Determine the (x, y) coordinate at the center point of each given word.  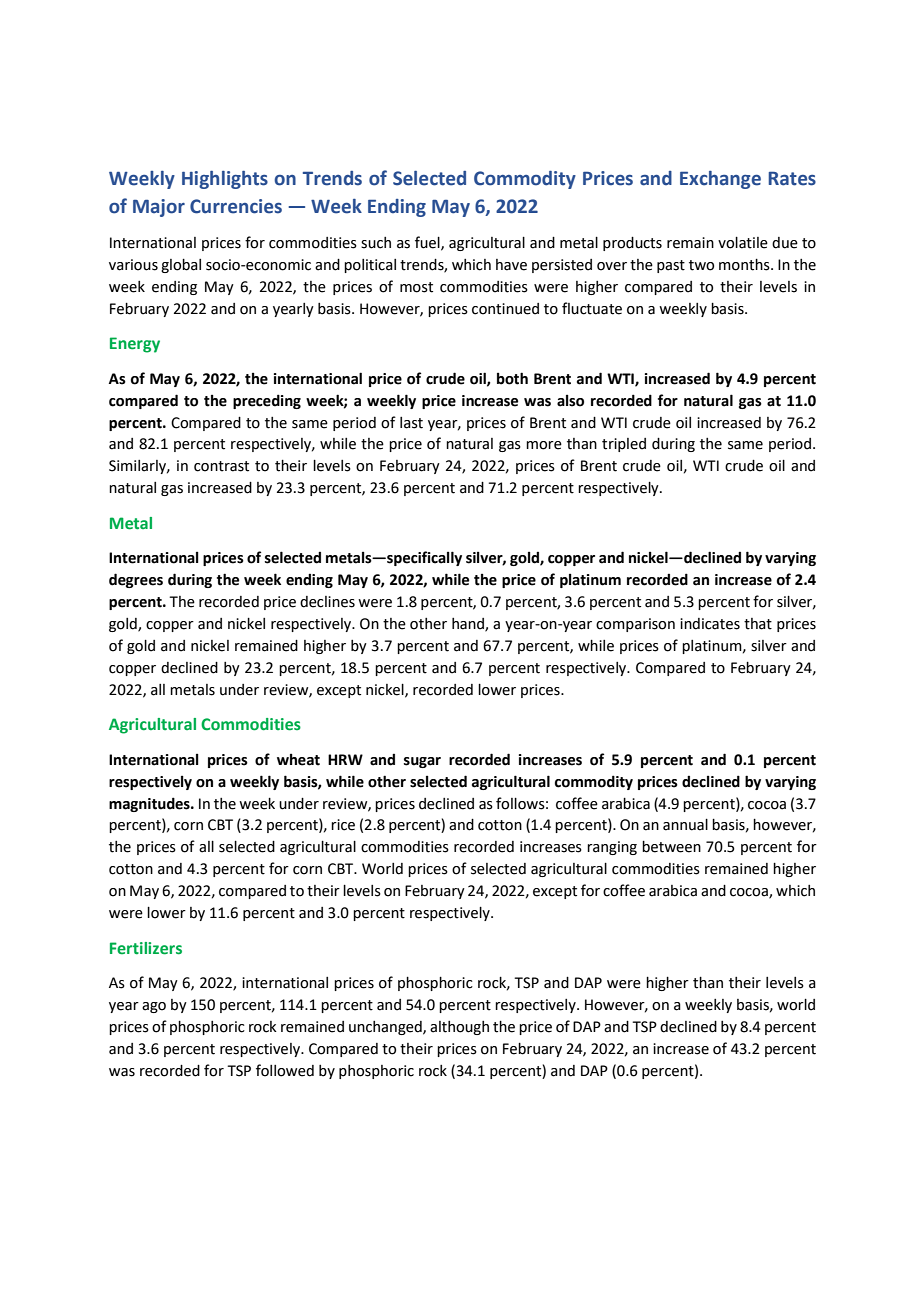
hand (469, 625)
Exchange (720, 180)
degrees (136, 580)
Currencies (236, 206)
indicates (710, 624)
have (511, 265)
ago (154, 1007)
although (459, 1028)
